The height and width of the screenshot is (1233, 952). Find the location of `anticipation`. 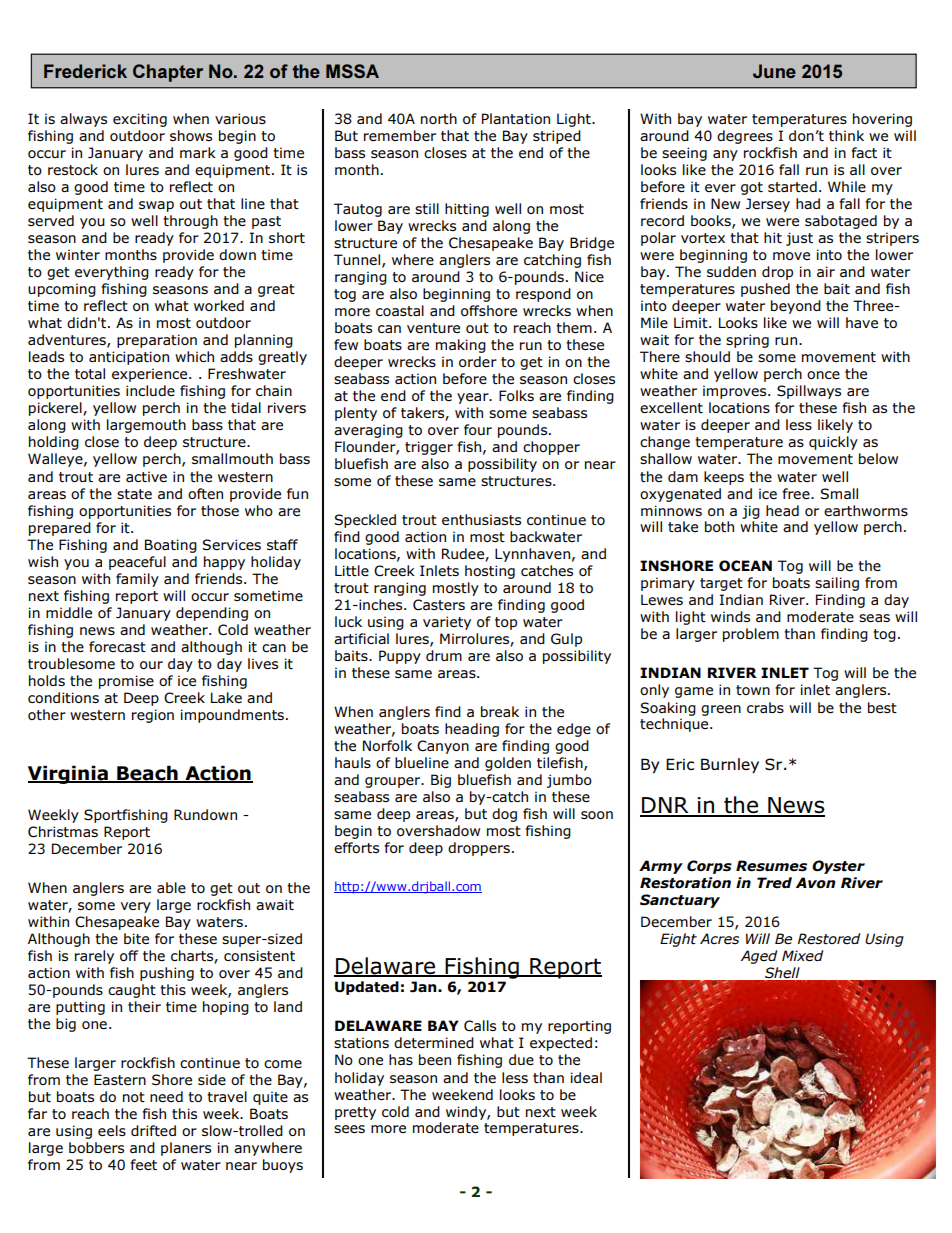

anticipation is located at coordinates (129, 358).
